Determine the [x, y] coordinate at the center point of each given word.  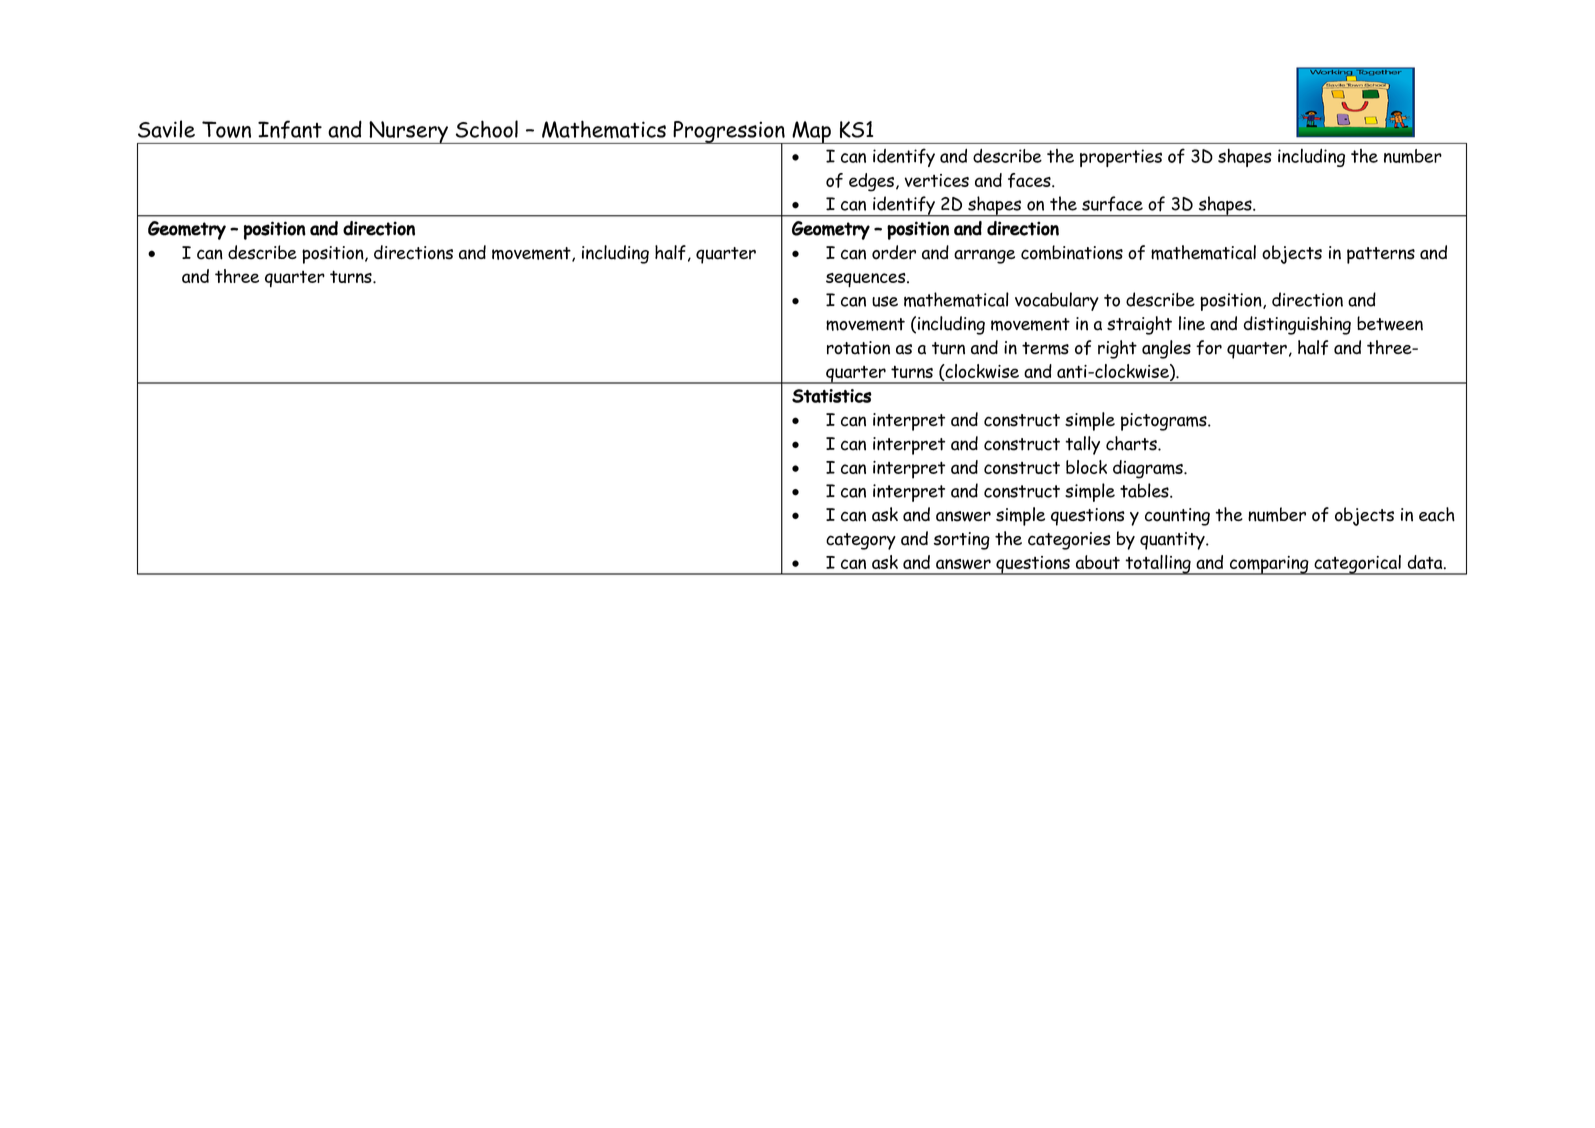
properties [1121, 158]
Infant [290, 129]
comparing [1269, 565]
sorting [962, 541]
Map [811, 132]
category [861, 541]
